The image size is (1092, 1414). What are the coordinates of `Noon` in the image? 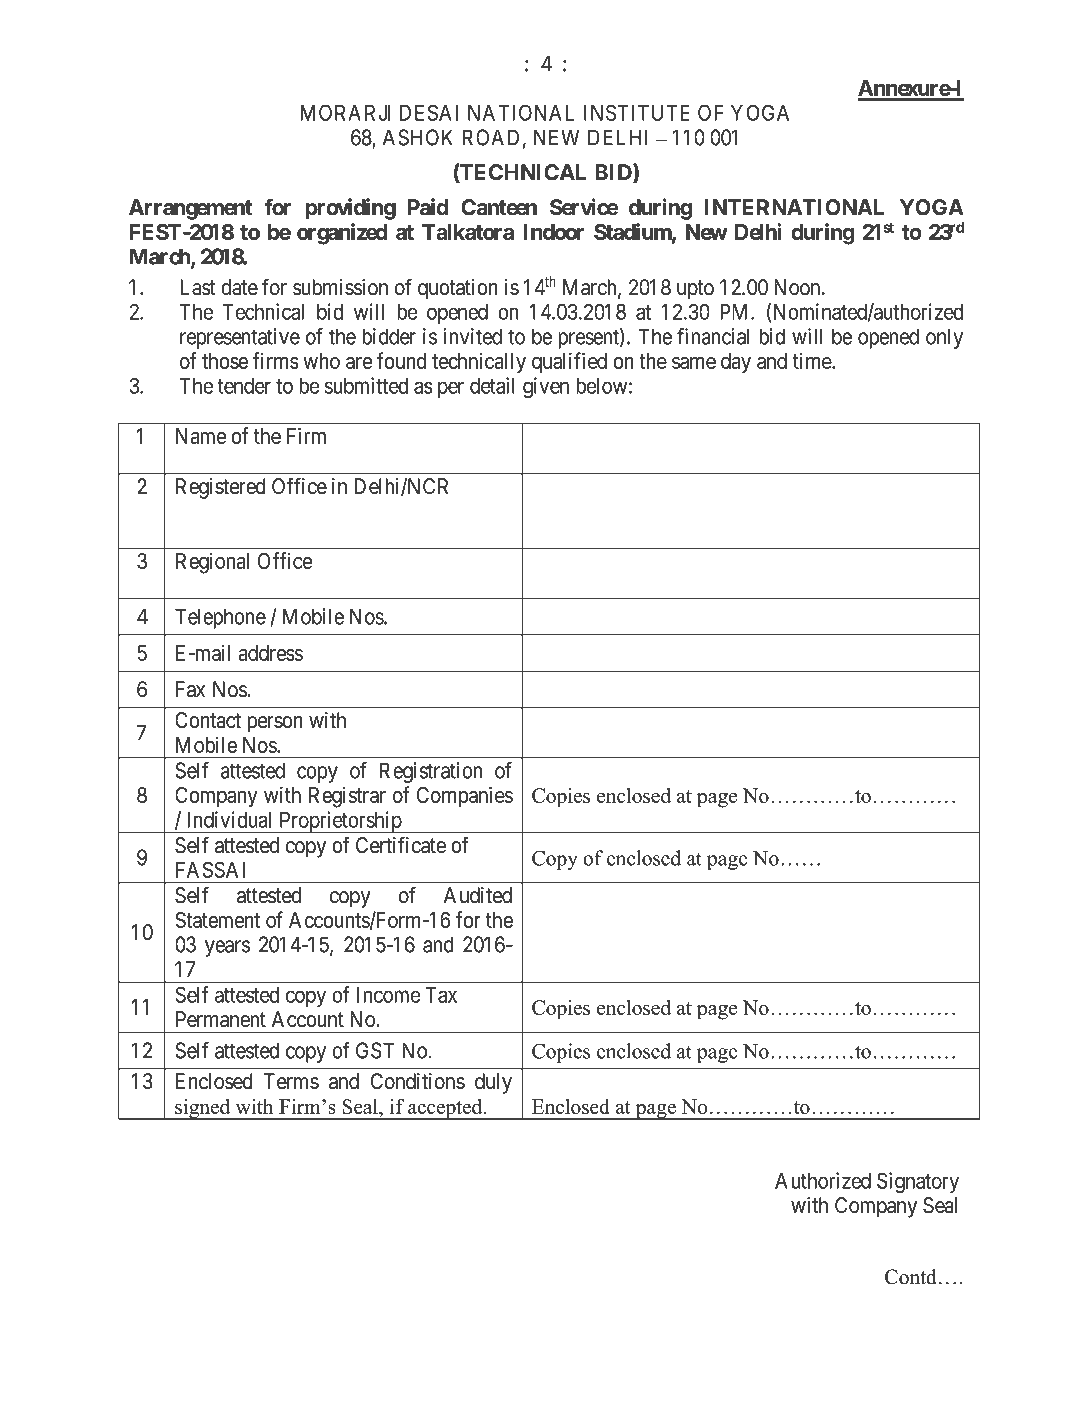 It's located at (798, 287).
